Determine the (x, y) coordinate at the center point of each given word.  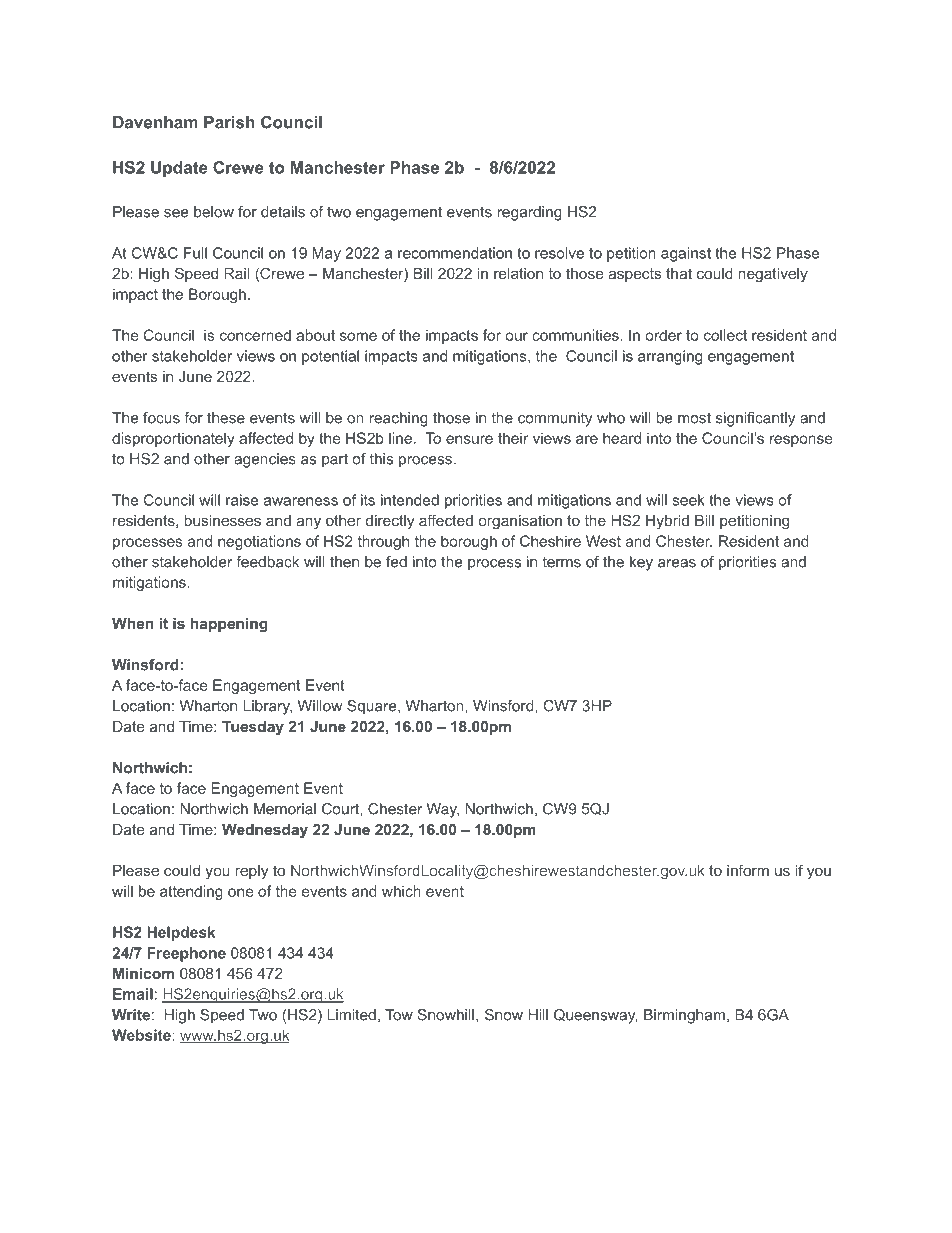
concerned (255, 335)
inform (748, 870)
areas (677, 563)
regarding (529, 213)
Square (373, 707)
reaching (398, 419)
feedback (267, 562)
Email (133, 994)
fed (396, 562)
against (686, 254)
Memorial (285, 809)
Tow (399, 1015)
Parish (229, 122)
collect (725, 335)
